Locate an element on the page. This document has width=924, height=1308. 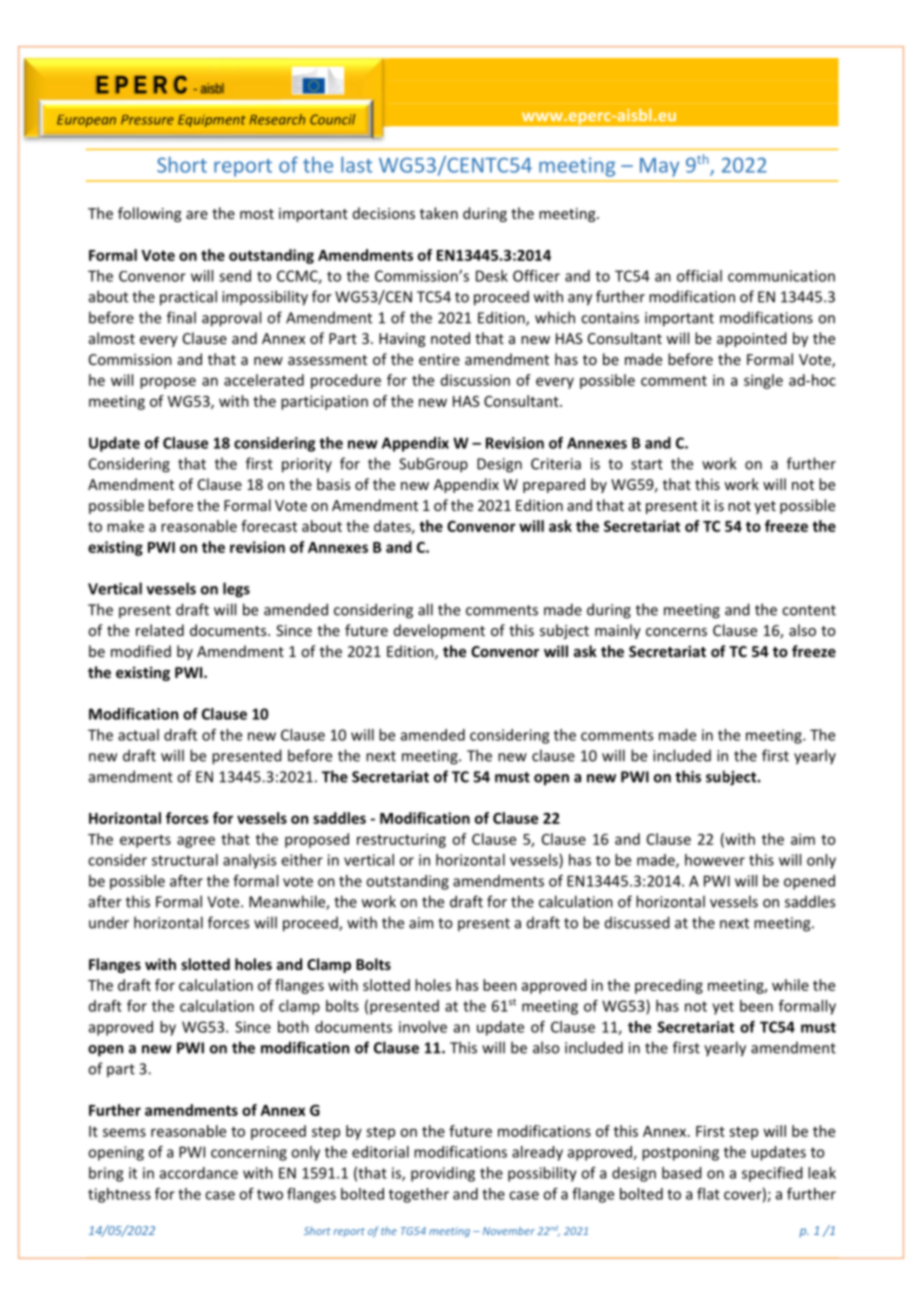
taken is located at coordinates (439, 213).
